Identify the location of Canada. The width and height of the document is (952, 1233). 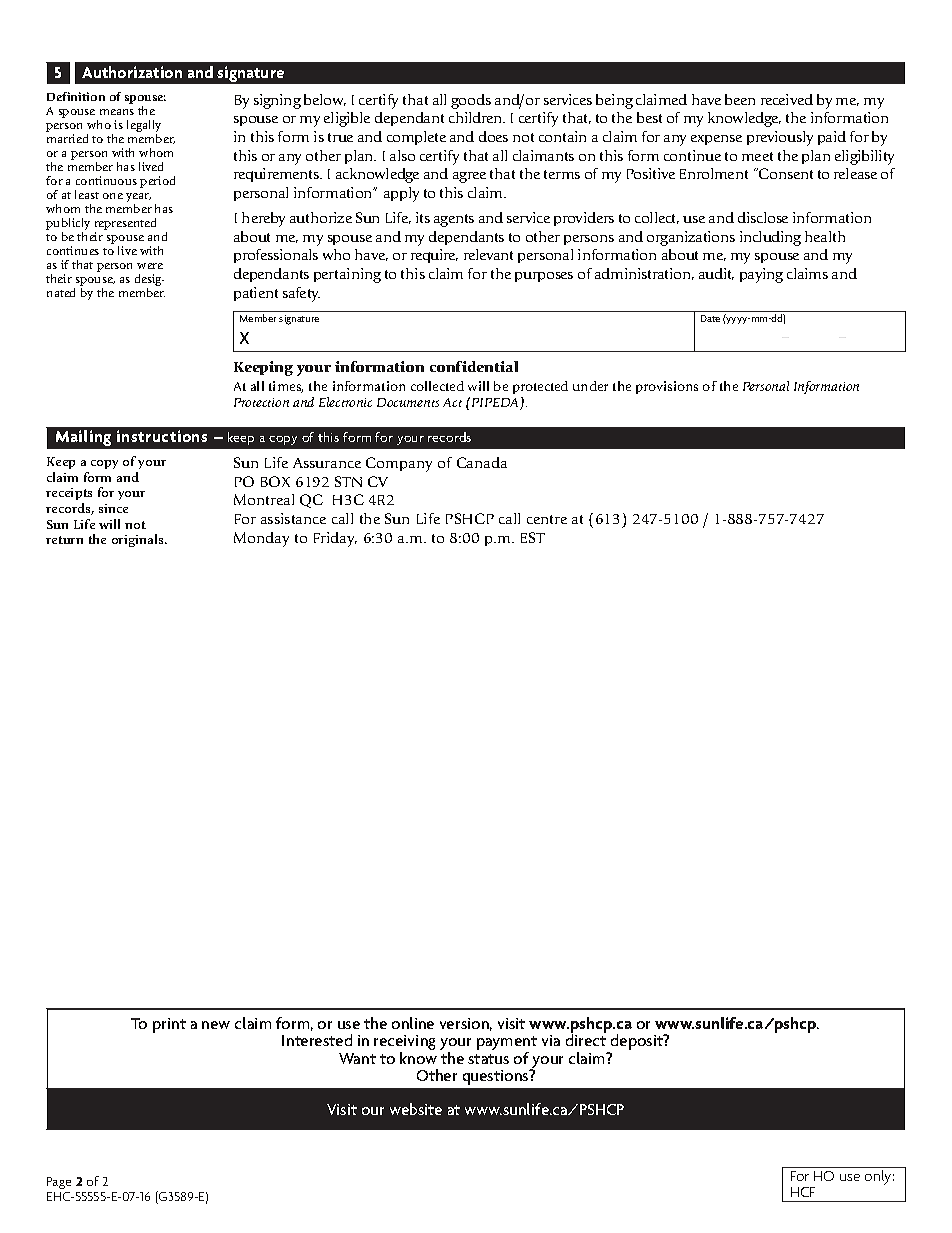
(482, 462).
